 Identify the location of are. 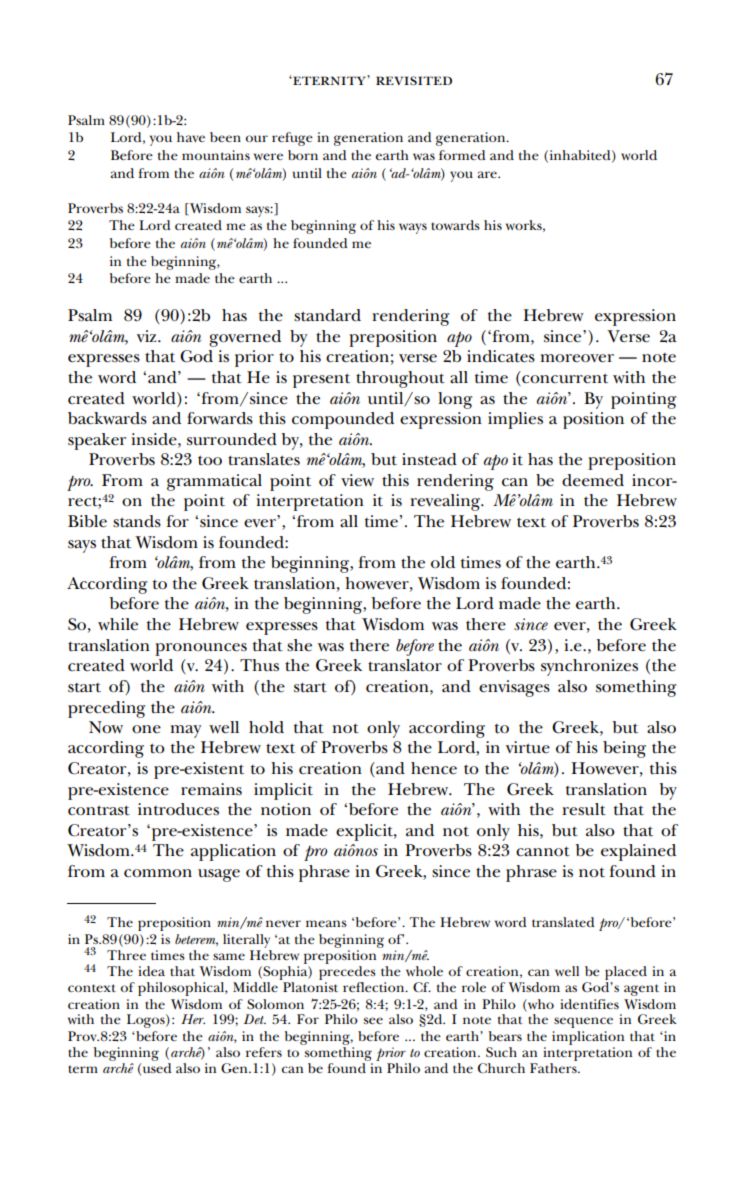
(488, 174).
